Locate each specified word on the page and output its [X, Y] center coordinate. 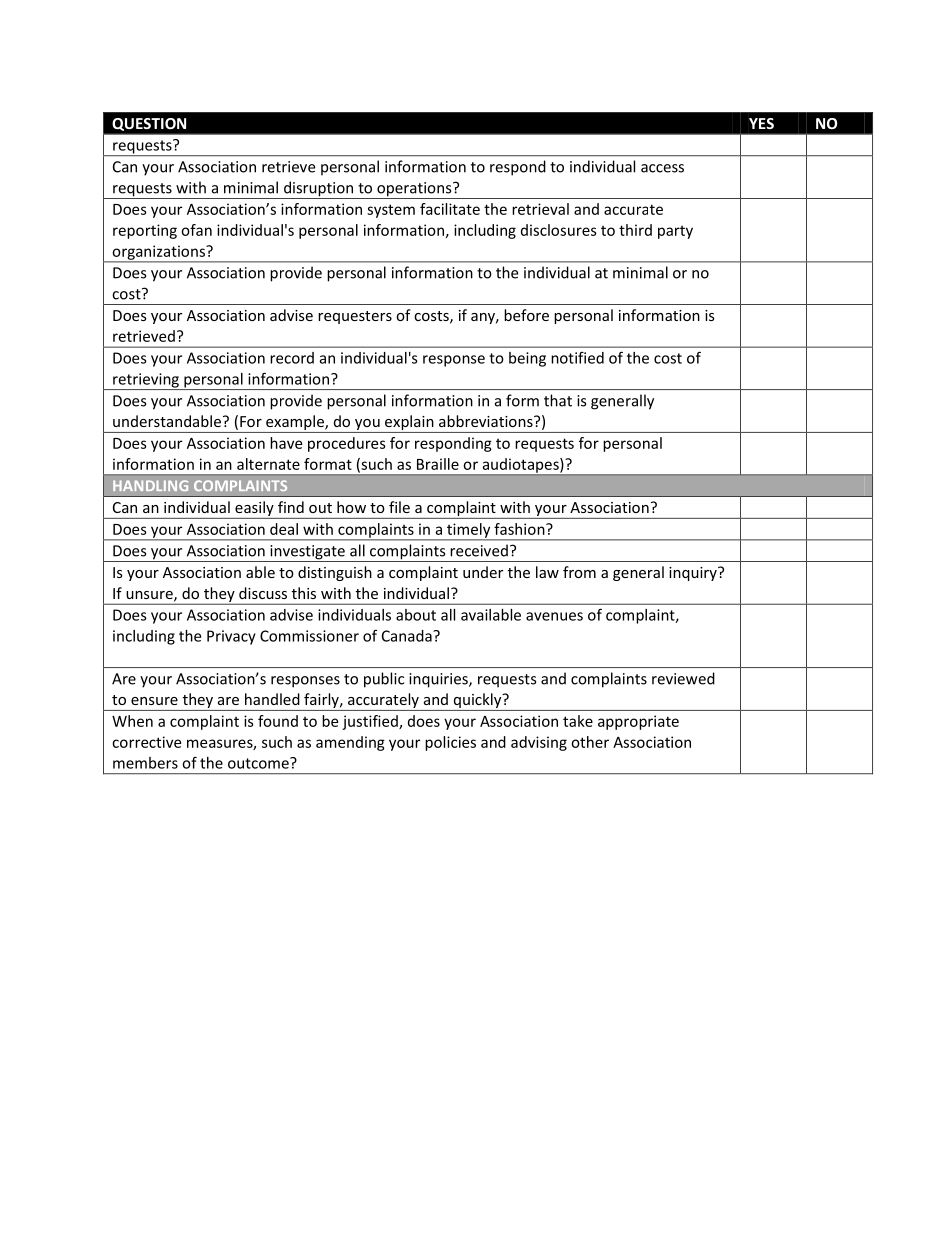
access [662, 168]
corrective [146, 742]
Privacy [231, 637]
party [675, 232]
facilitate [450, 209]
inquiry [694, 574]
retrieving [146, 381]
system [391, 211]
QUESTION [149, 124]
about [416, 615]
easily [254, 510]
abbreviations [487, 421]
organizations [158, 253]
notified [577, 357]
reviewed [683, 678]
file [399, 507]
